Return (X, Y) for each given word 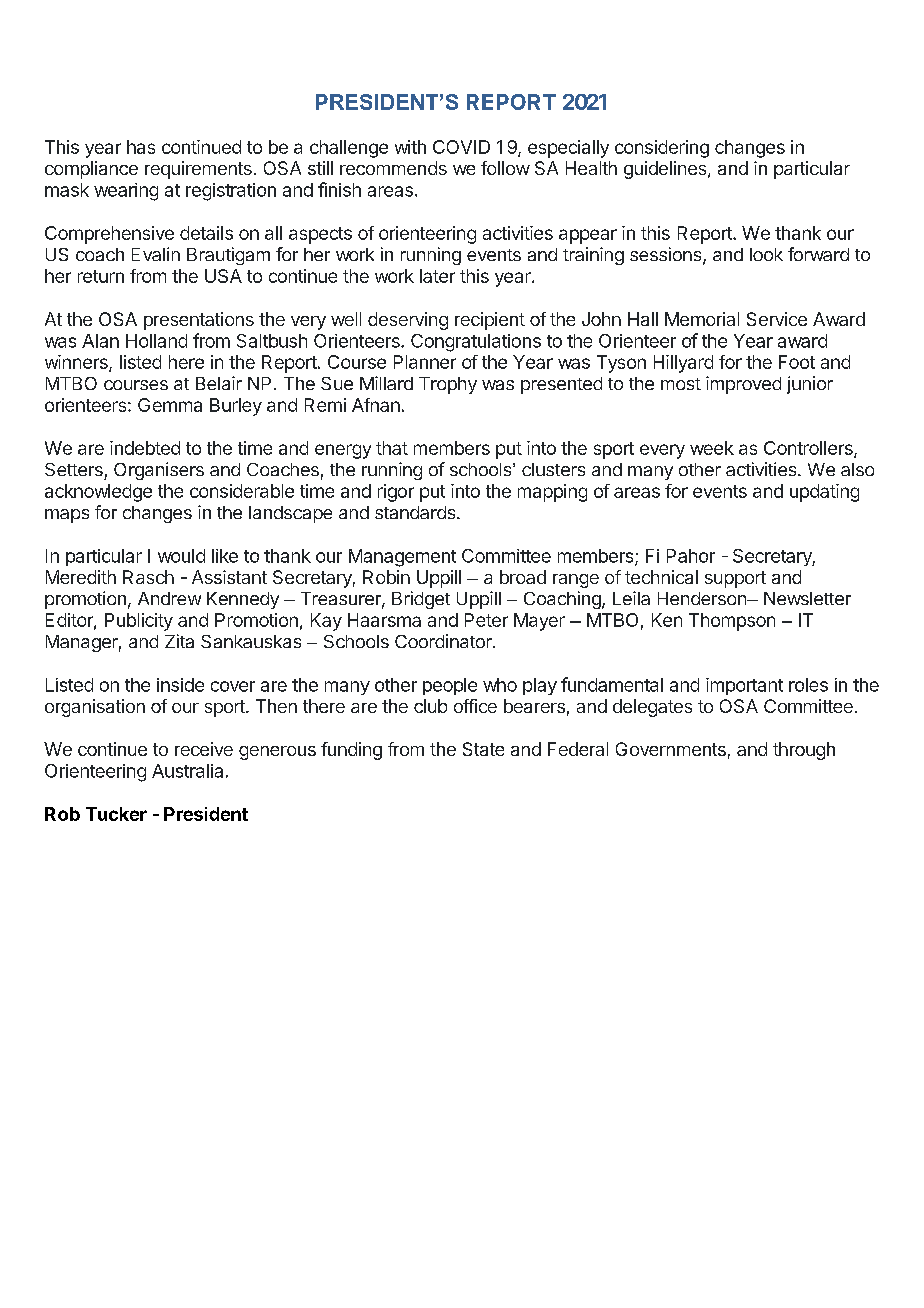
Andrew (169, 598)
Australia (187, 771)
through (804, 751)
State (483, 749)
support (735, 579)
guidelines (666, 170)
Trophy (448, 385)
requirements (198, 170)
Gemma (170, 405)
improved (743, 385)
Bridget (421, 600)
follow (505, 168)
